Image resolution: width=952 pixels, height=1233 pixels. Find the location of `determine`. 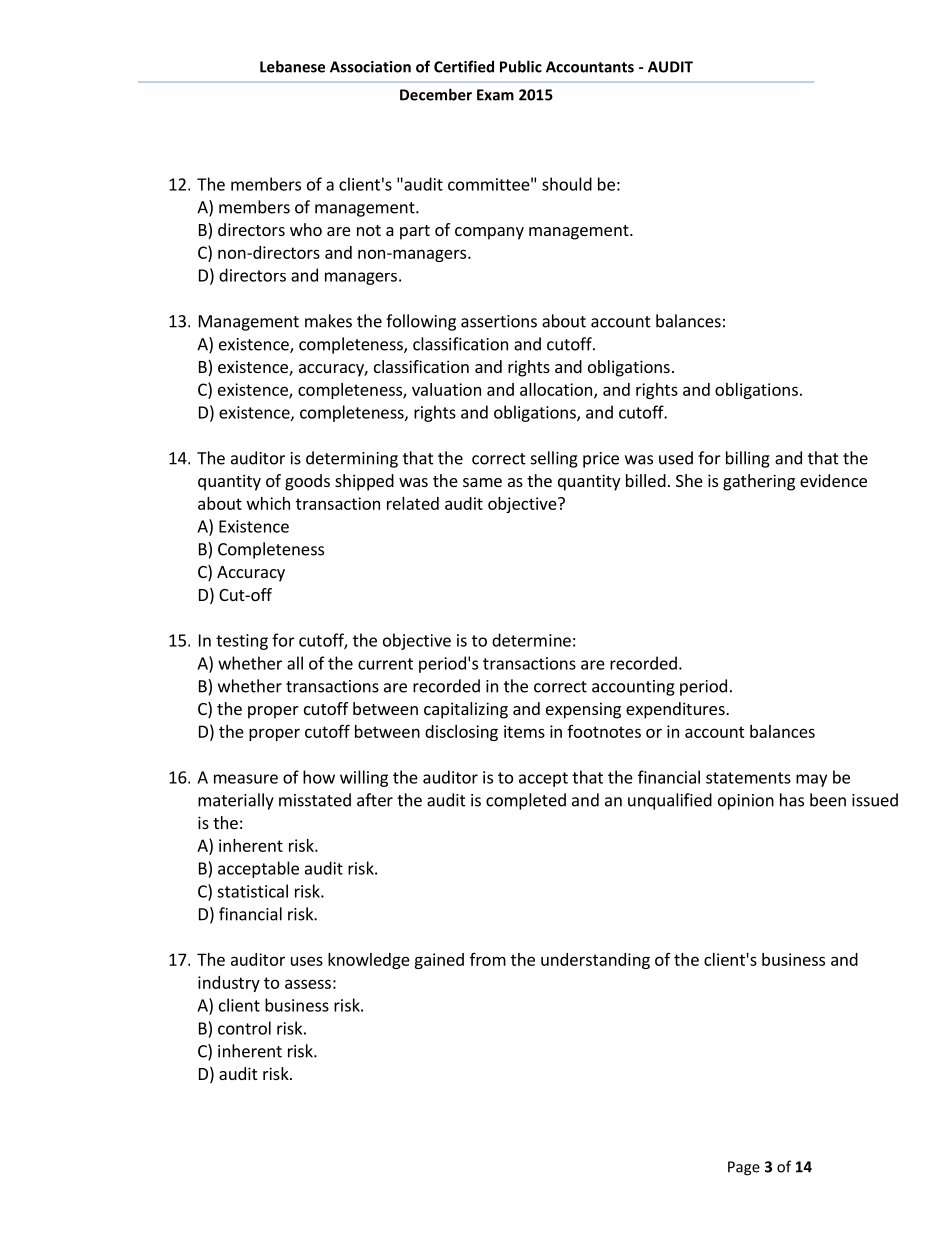

determine is located at coordinates (531, 640).
